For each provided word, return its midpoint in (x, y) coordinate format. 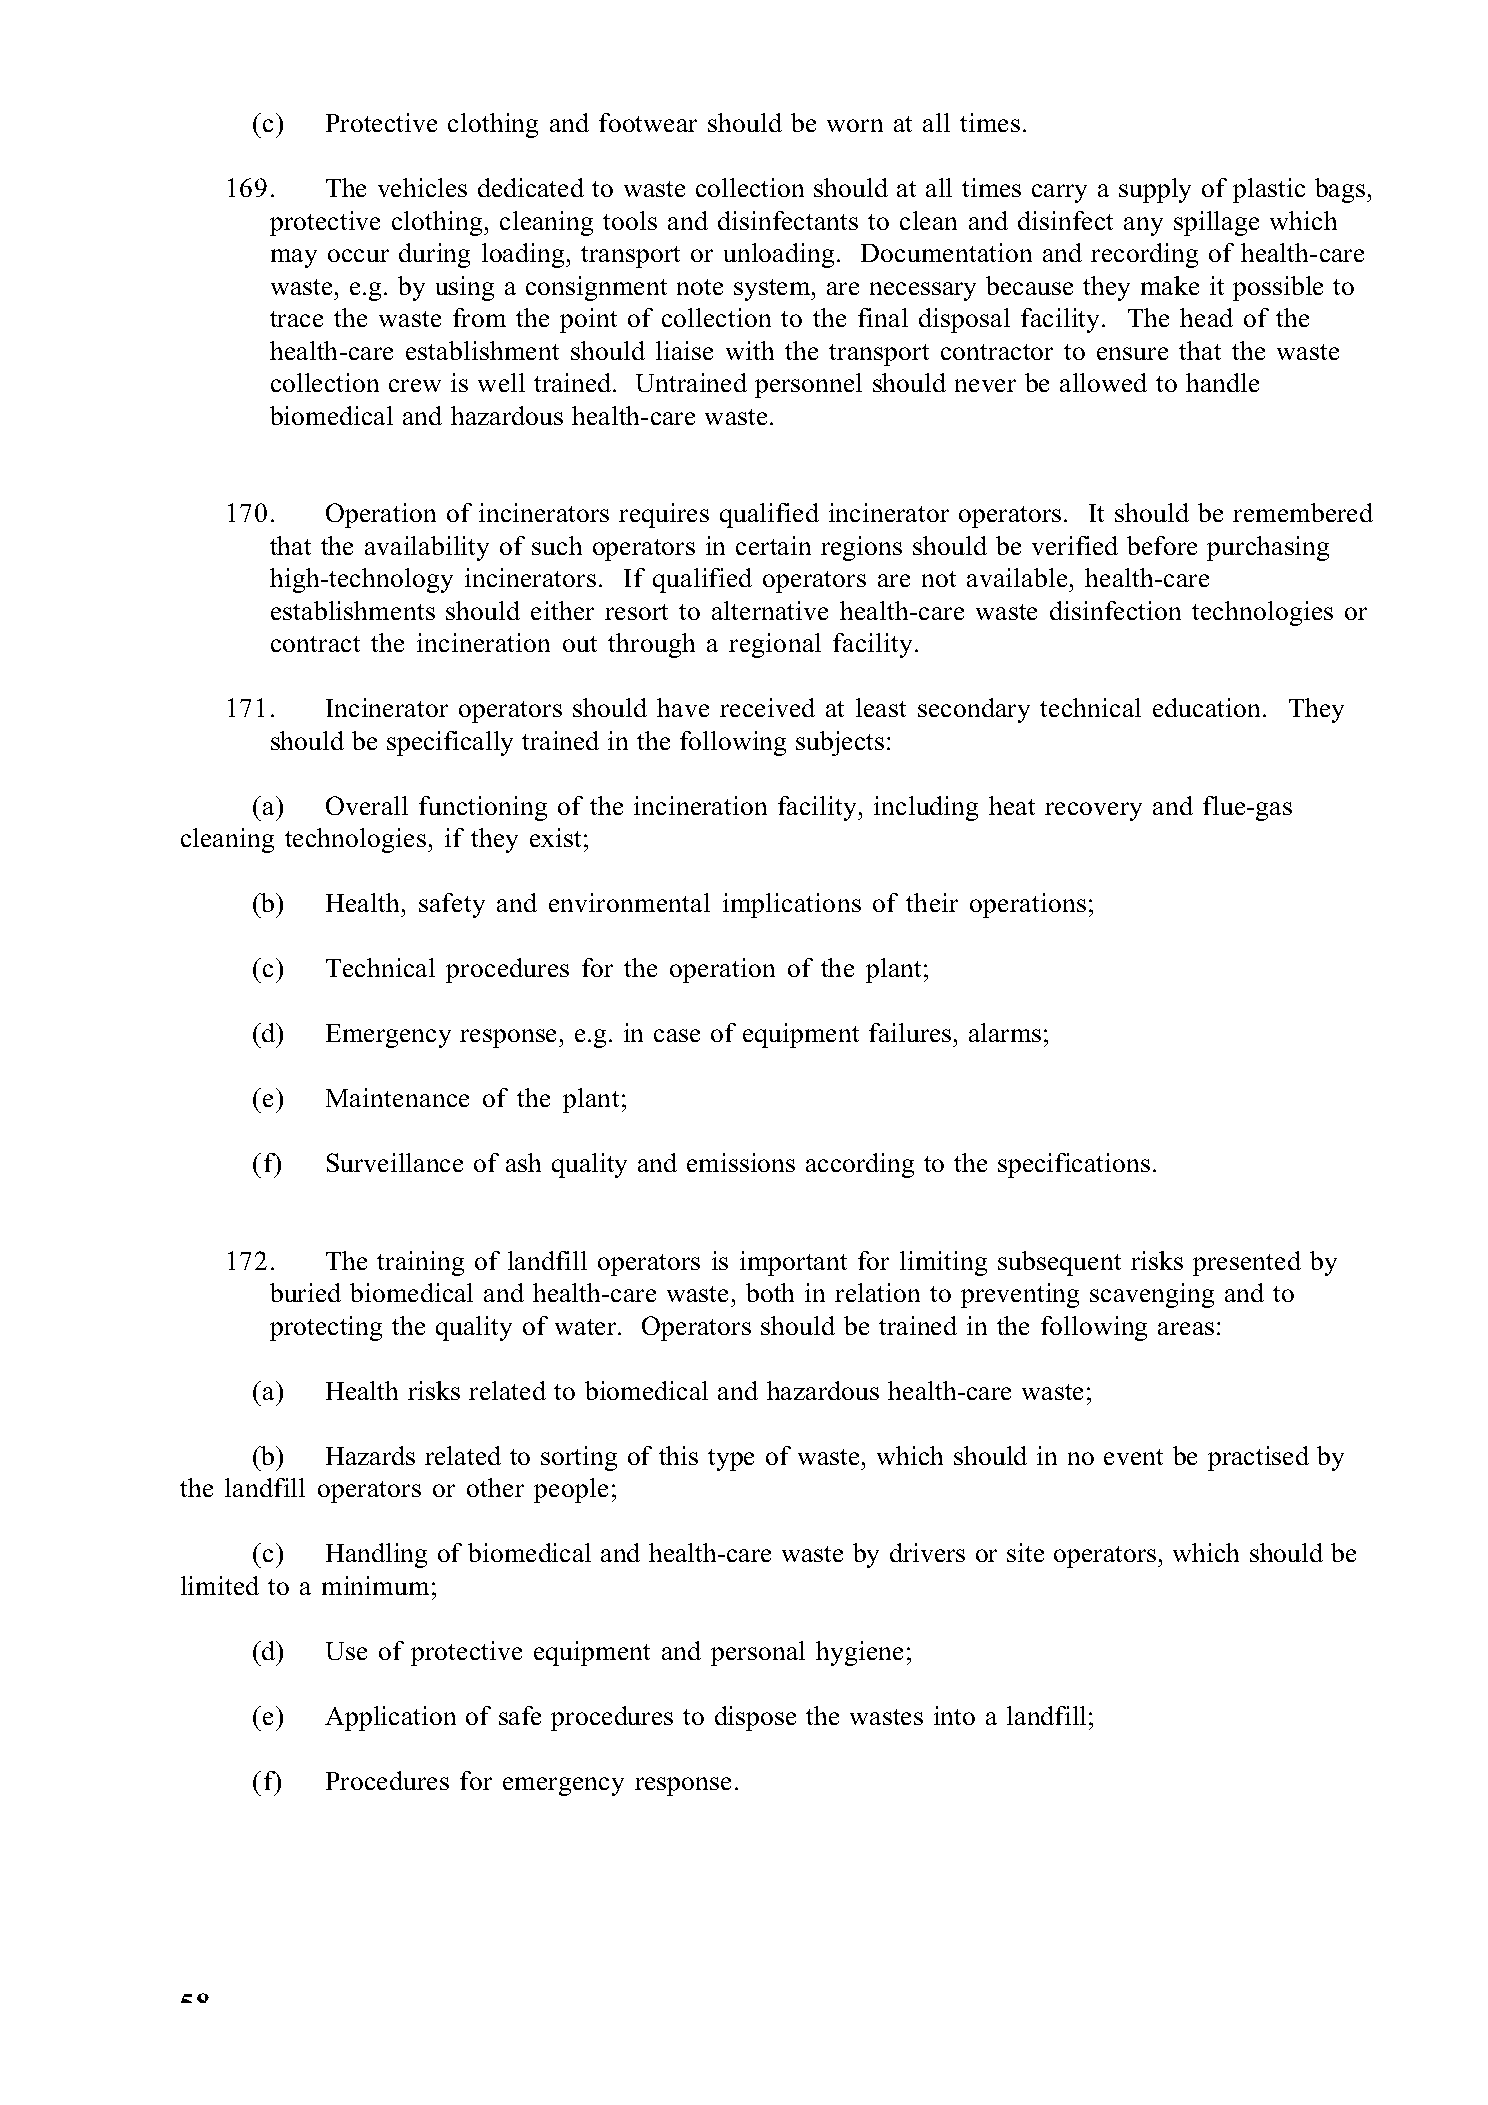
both (770, 1292)
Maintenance (397, 1097)
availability (427, 548)
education (1208, 707)
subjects (840, 743)
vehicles (422, 187)
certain (773, 545)
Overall (367, 805)
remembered (1303, 512)
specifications (1074, 1165)
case (677, 1035)
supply (1155, 190)
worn (855, 125)
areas (1186, 1328)
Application (390, 1718)
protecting (326, 1328)
